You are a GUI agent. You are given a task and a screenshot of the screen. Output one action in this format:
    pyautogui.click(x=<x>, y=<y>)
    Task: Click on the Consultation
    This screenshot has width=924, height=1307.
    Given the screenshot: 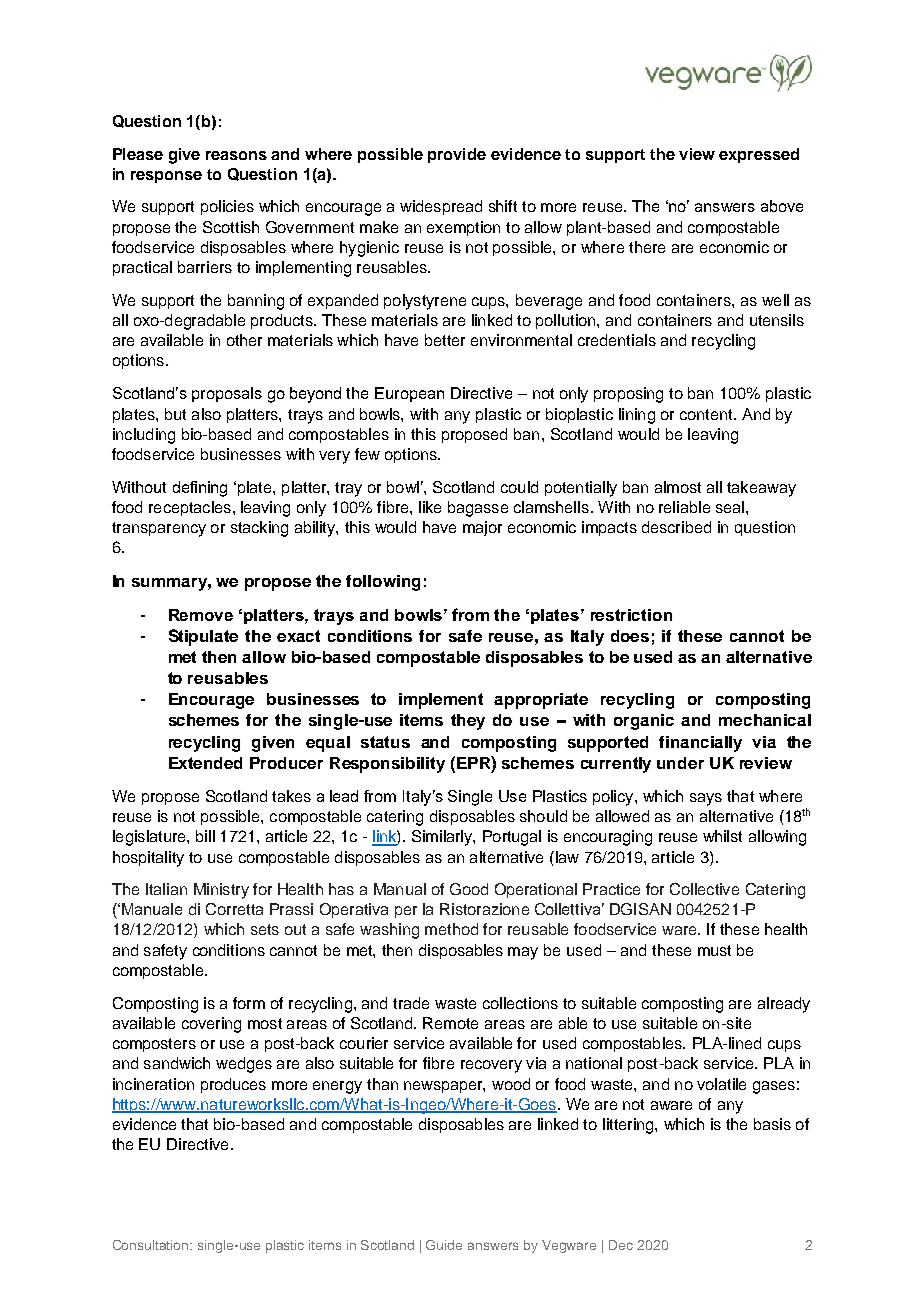 What is the action you would take?
    pyautogui.click(x=152, y=1245)
